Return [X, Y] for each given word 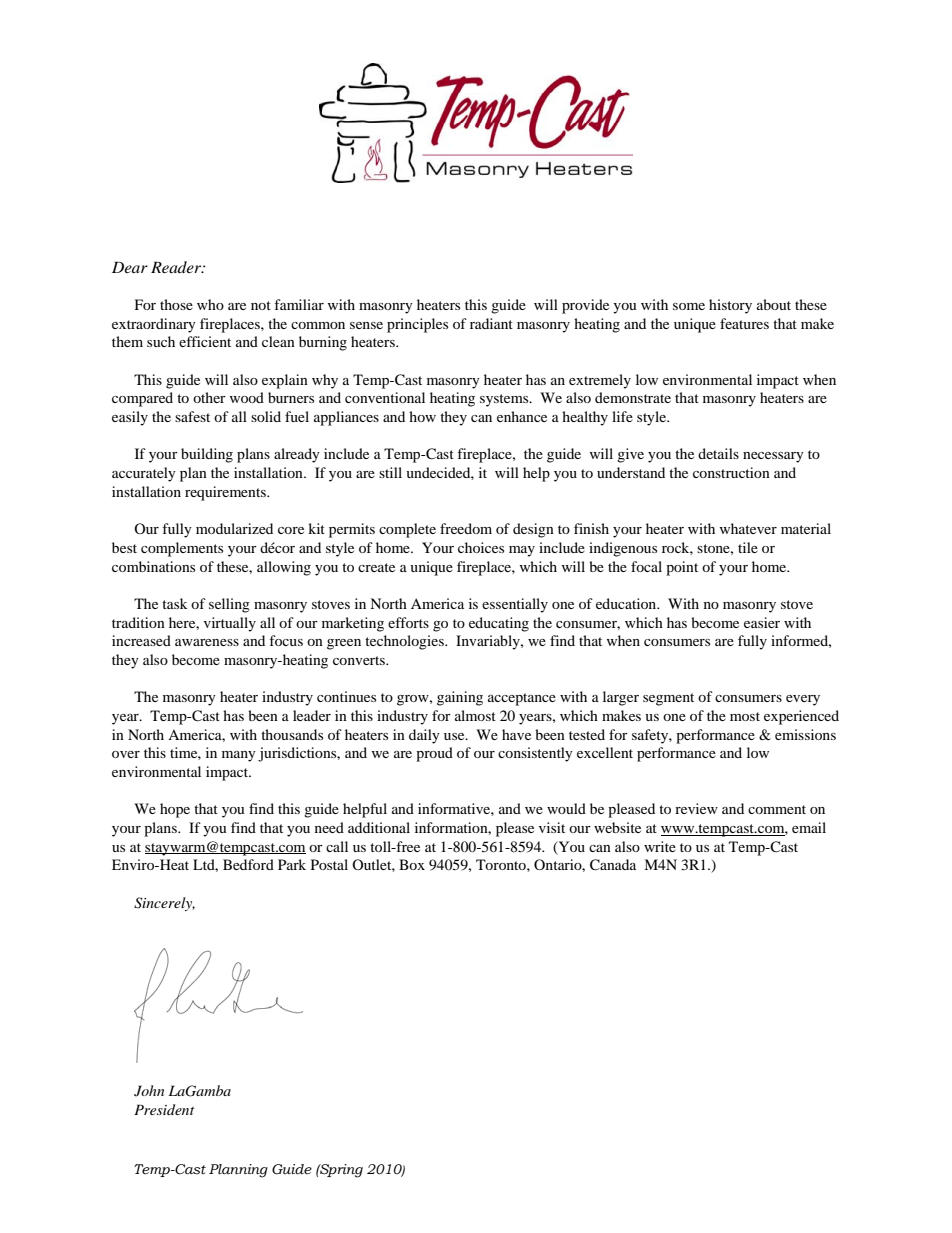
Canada [613, 865]
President [164, 1109]
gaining [460, 698]
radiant [491, 323]
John [149, 1091]
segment [668, 699]
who [210, 304]
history [730, 306]
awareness [207, 642]
